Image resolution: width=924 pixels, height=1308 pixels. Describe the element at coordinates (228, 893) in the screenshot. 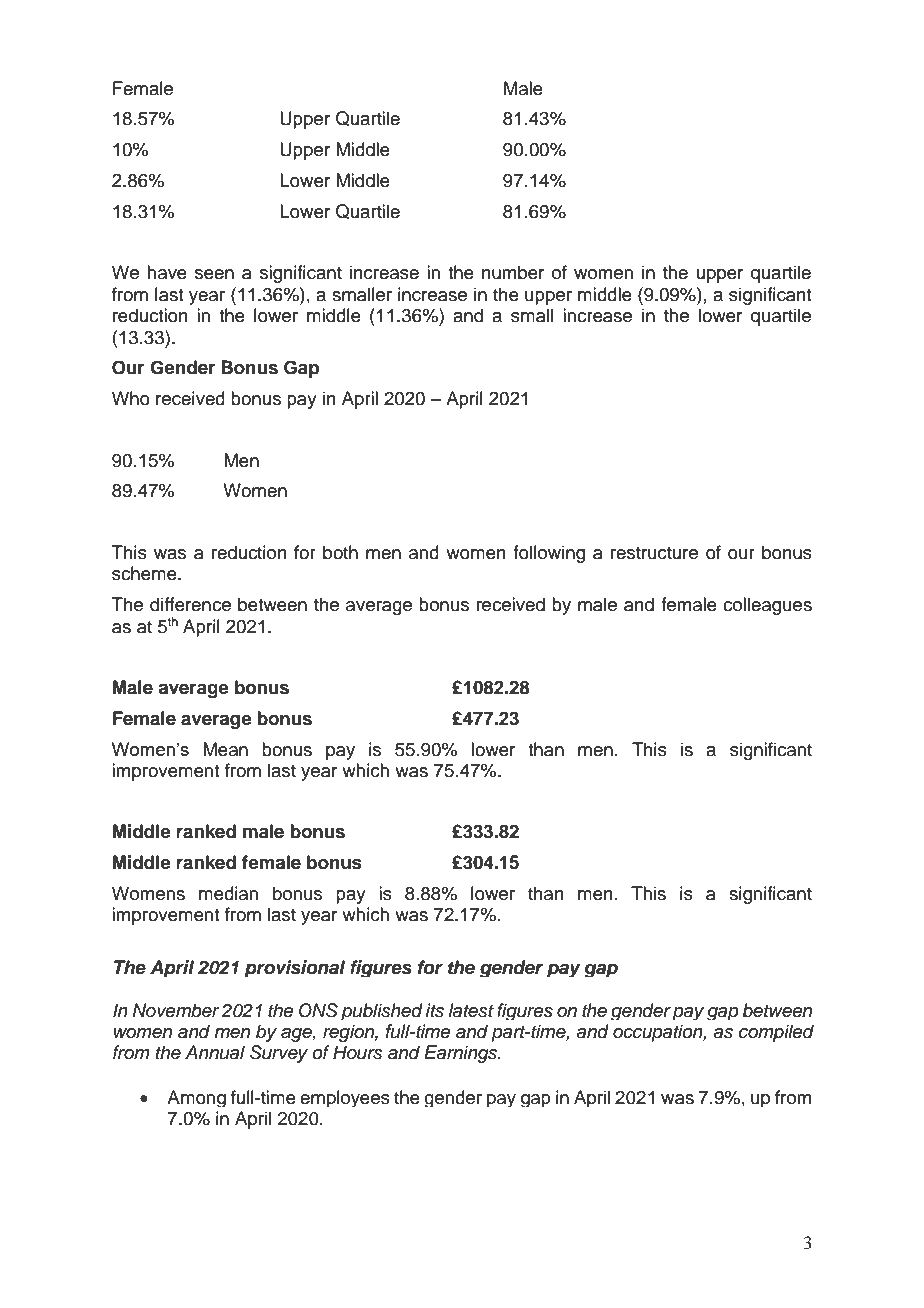

I see `median` at that location.
